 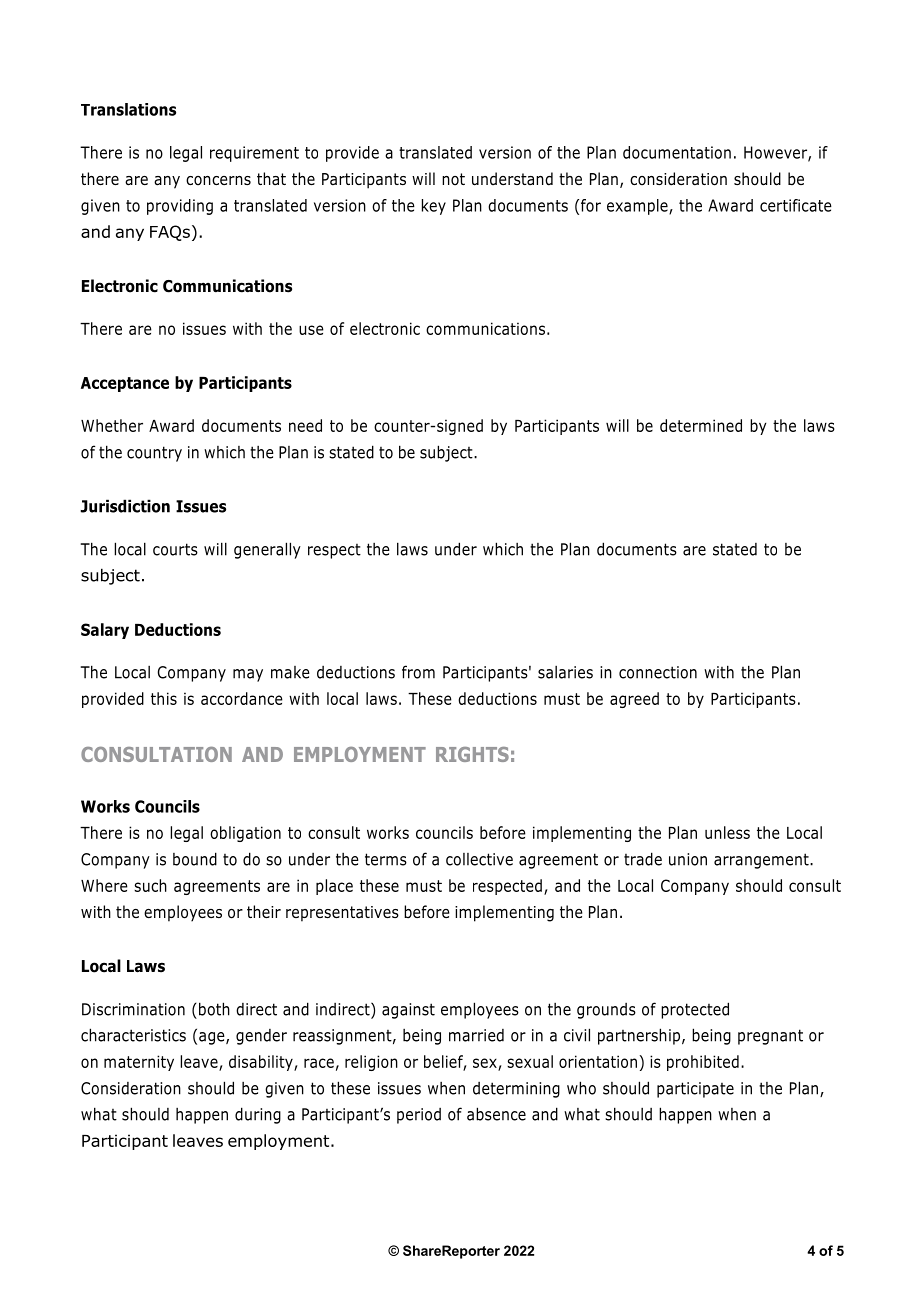 I want to click on determined, so click(x=701, y=425).
